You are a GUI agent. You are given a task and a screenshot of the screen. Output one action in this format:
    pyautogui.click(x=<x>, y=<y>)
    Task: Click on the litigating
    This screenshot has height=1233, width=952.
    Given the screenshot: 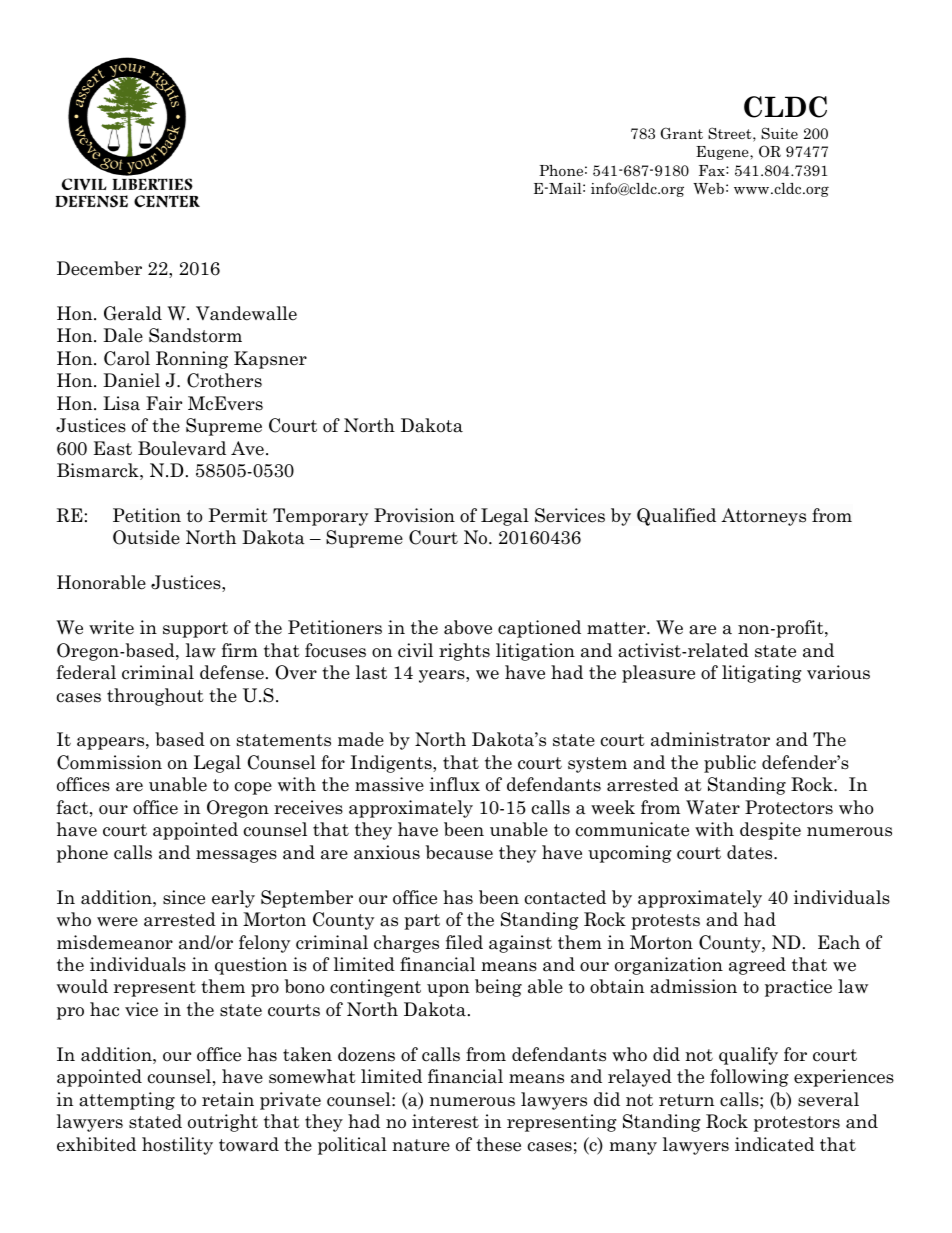 What is the action you would take?
    pyautogui.click(x=762, y=674)
